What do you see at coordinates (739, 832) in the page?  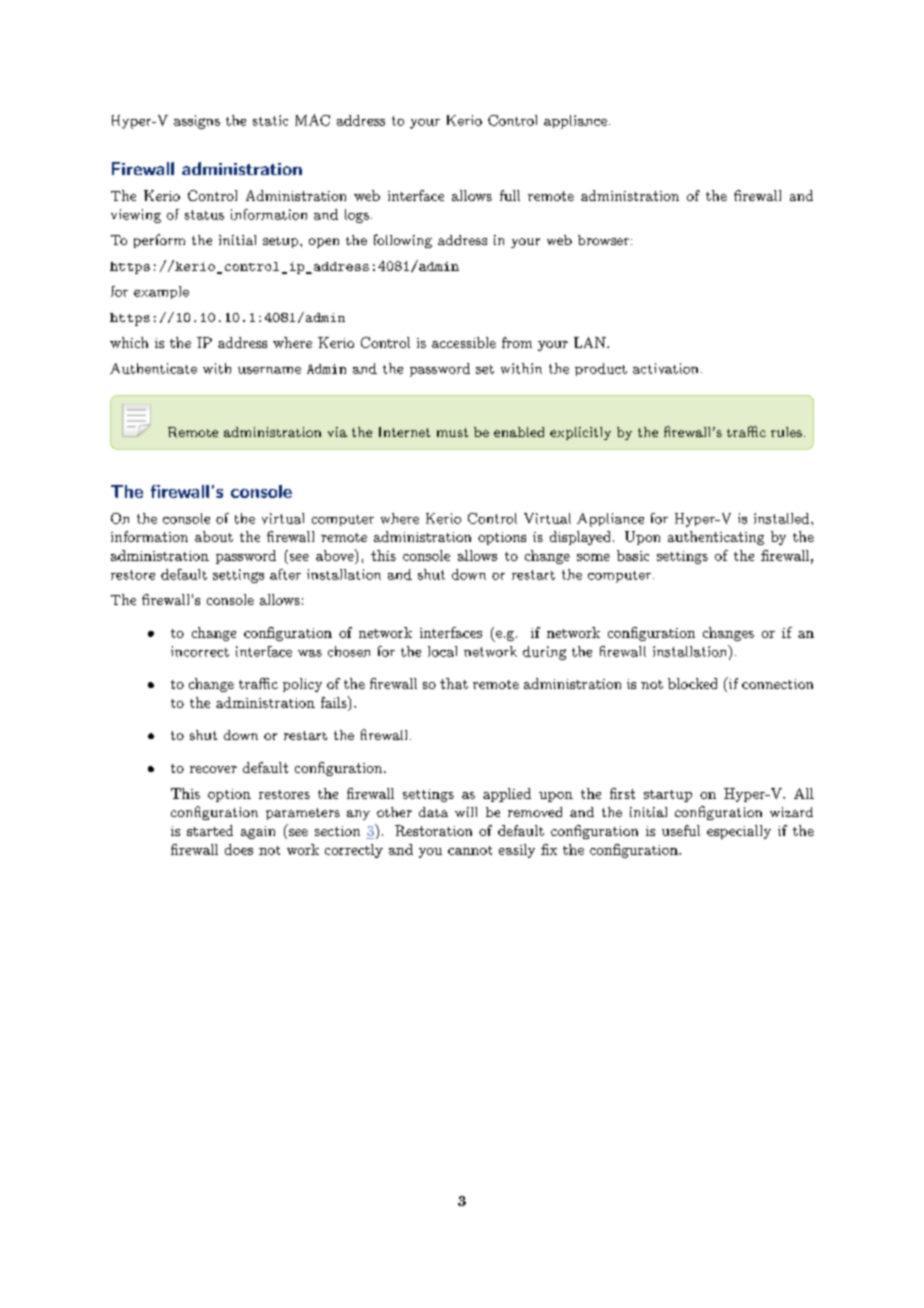 I see `especially` at bounding box center [739, 832].
